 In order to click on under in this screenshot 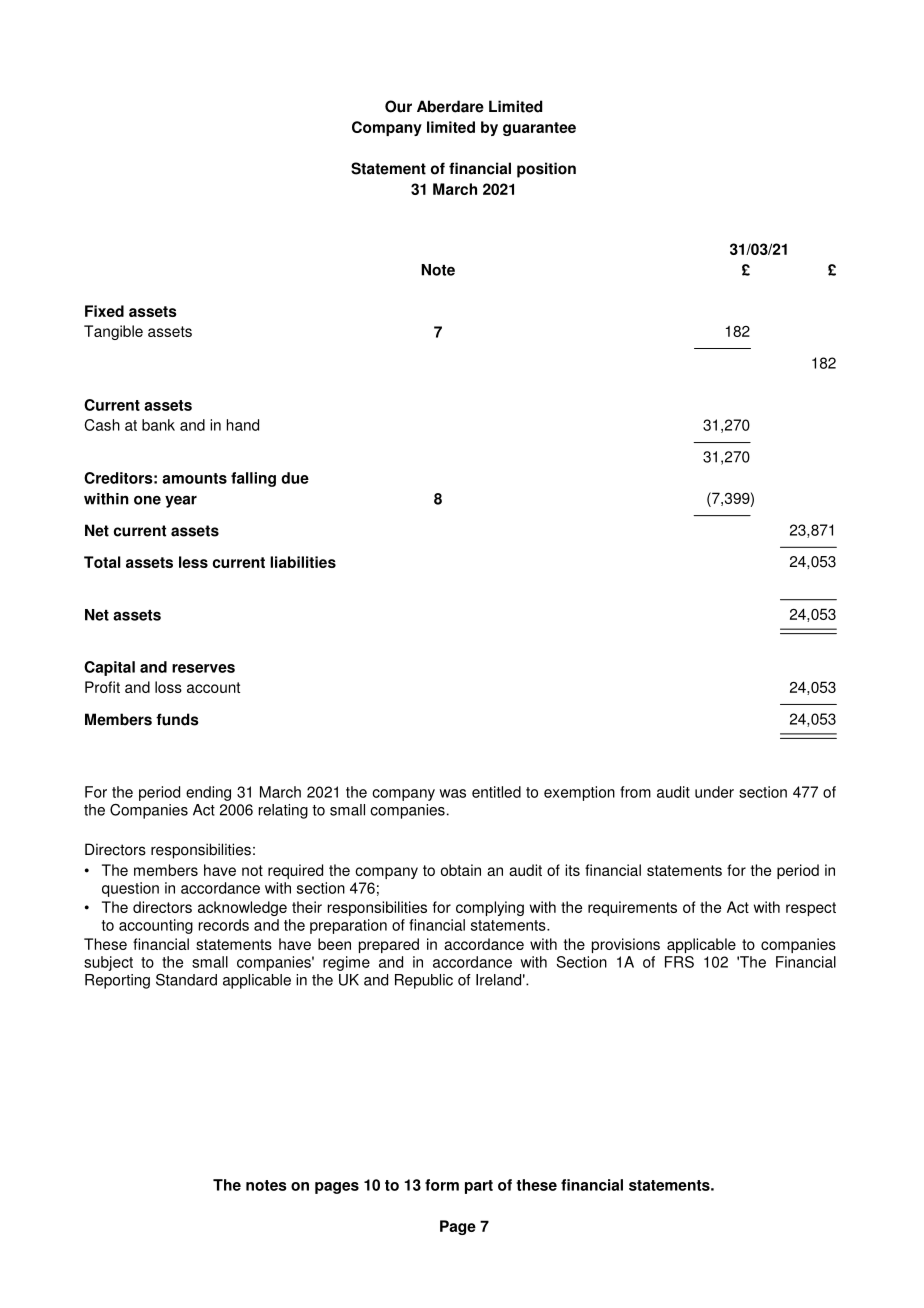, I will do `click(714, 792)`.
